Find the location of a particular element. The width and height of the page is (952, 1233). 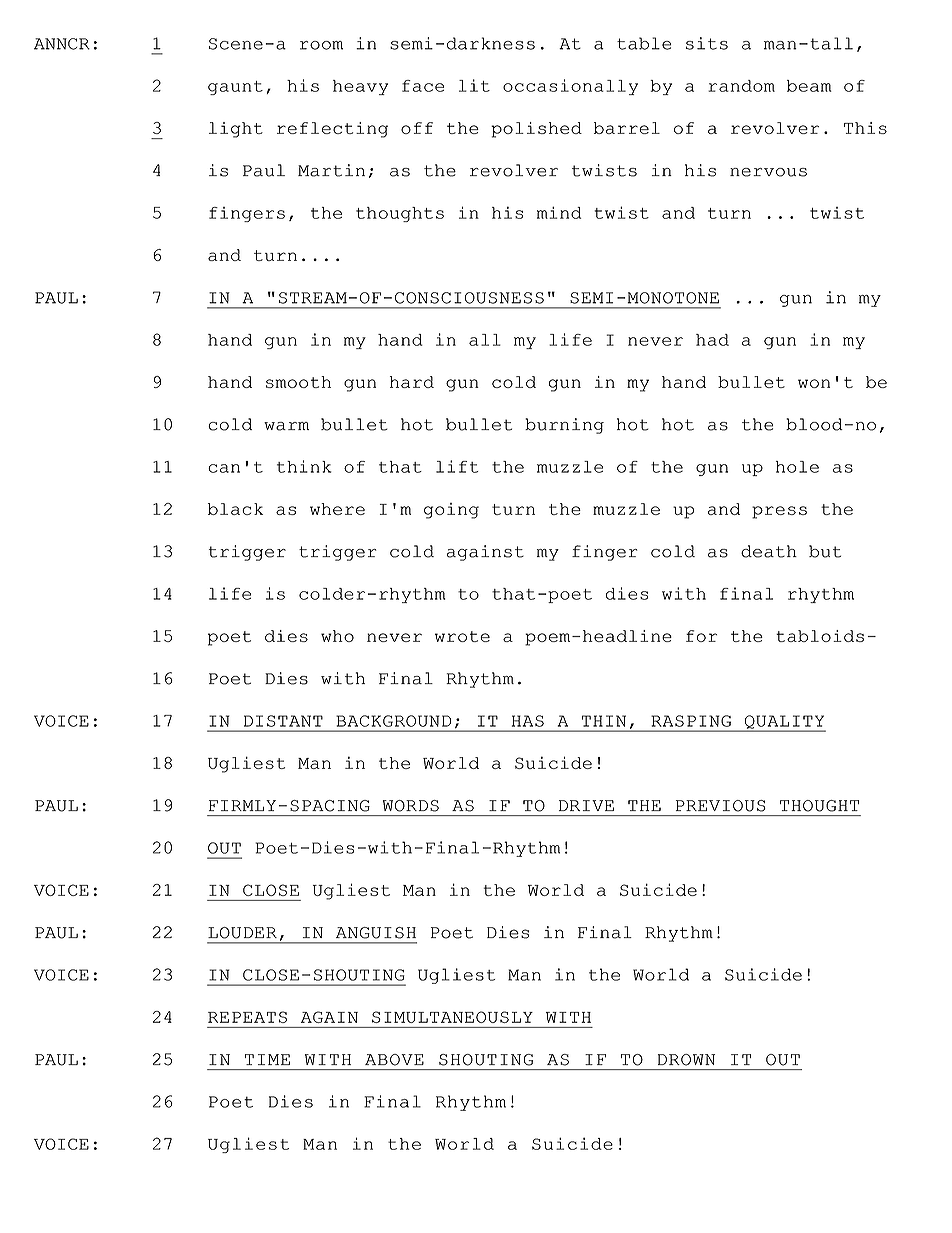

DISTANT is located at coordinates (283, 721).
